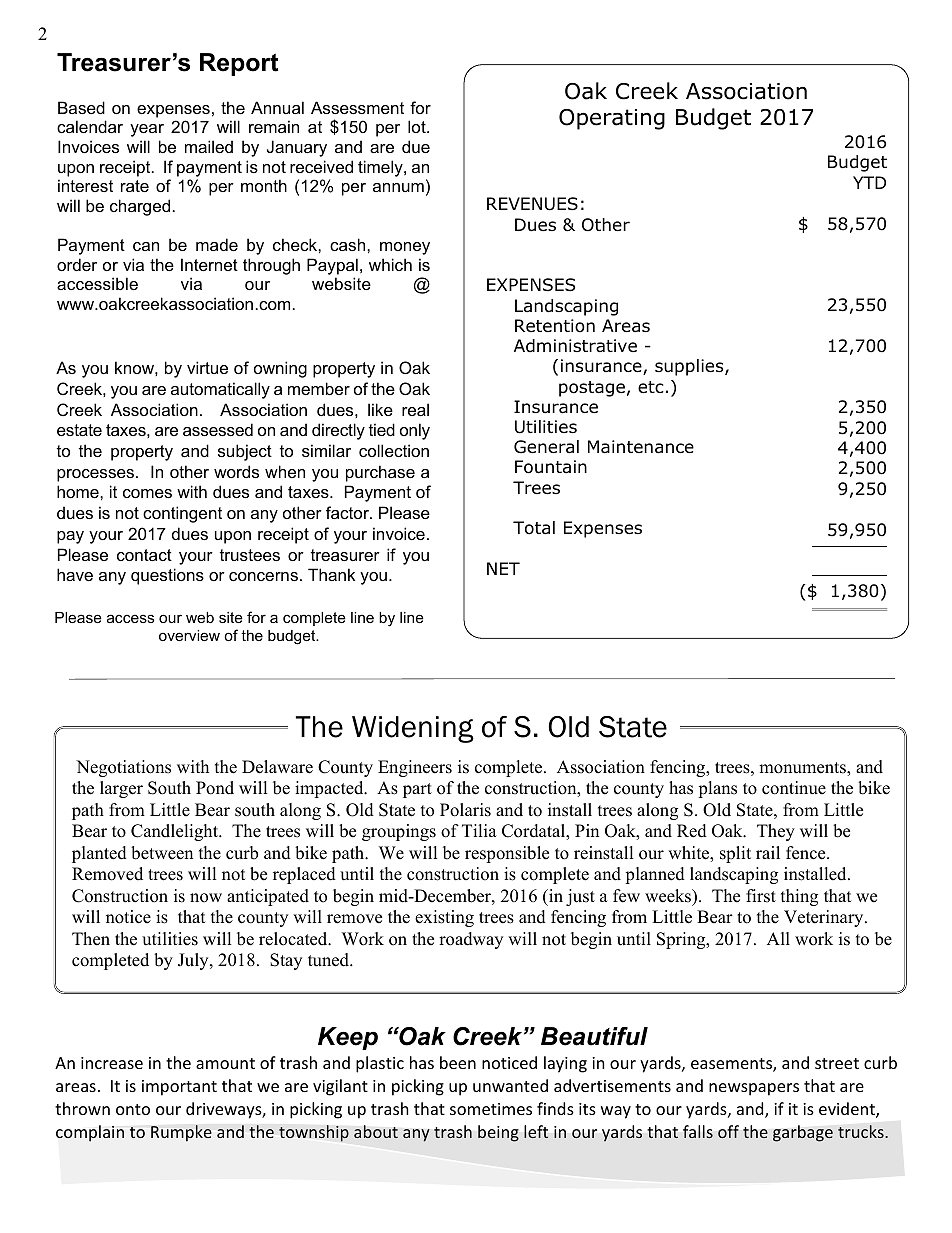  What do you see at coordinates (534, 528) in the screenshot?
I see `Total` at bounding box center [534, 528].
